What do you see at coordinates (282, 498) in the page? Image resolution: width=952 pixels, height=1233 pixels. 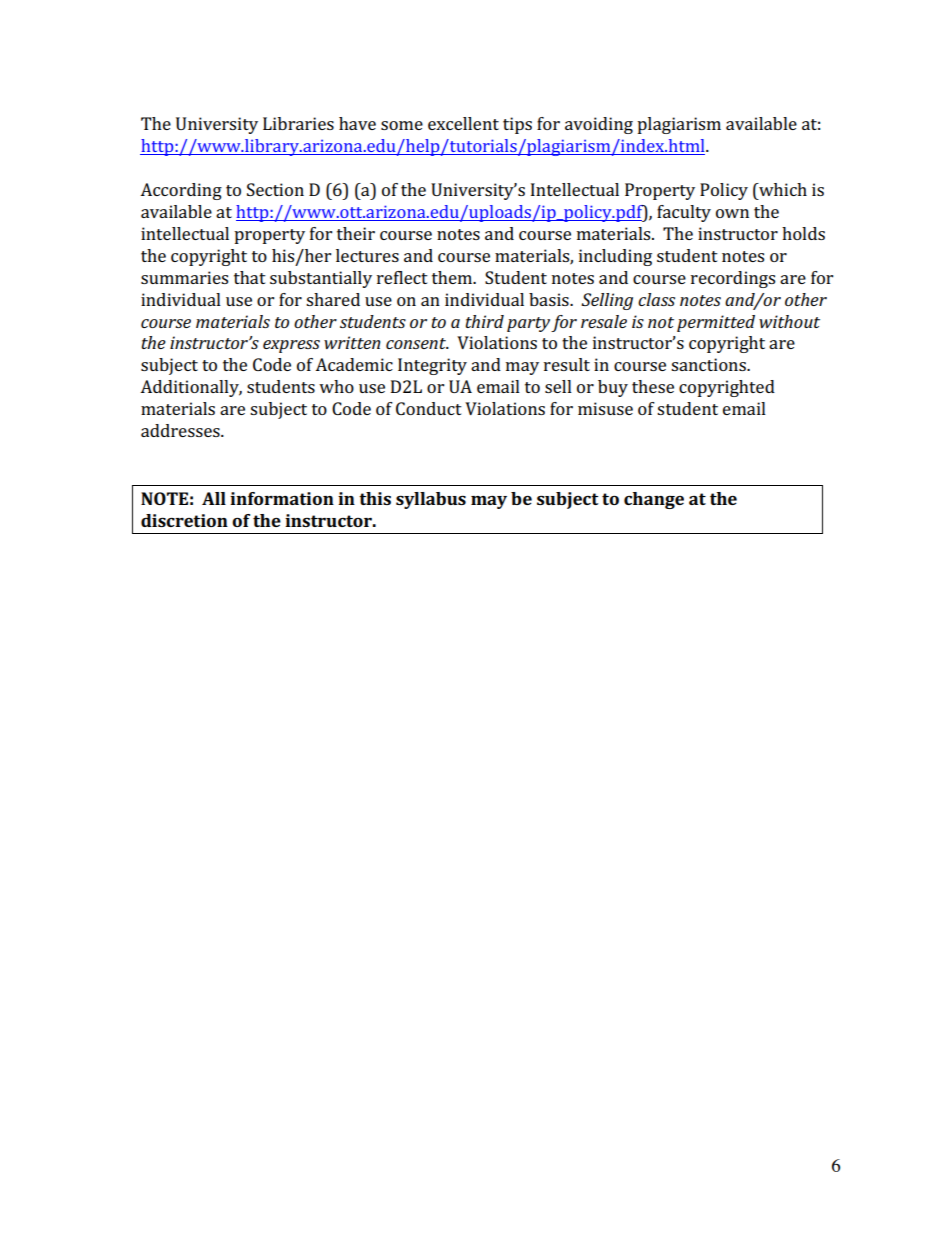 I see `information` at bounding box center [282, 498].
